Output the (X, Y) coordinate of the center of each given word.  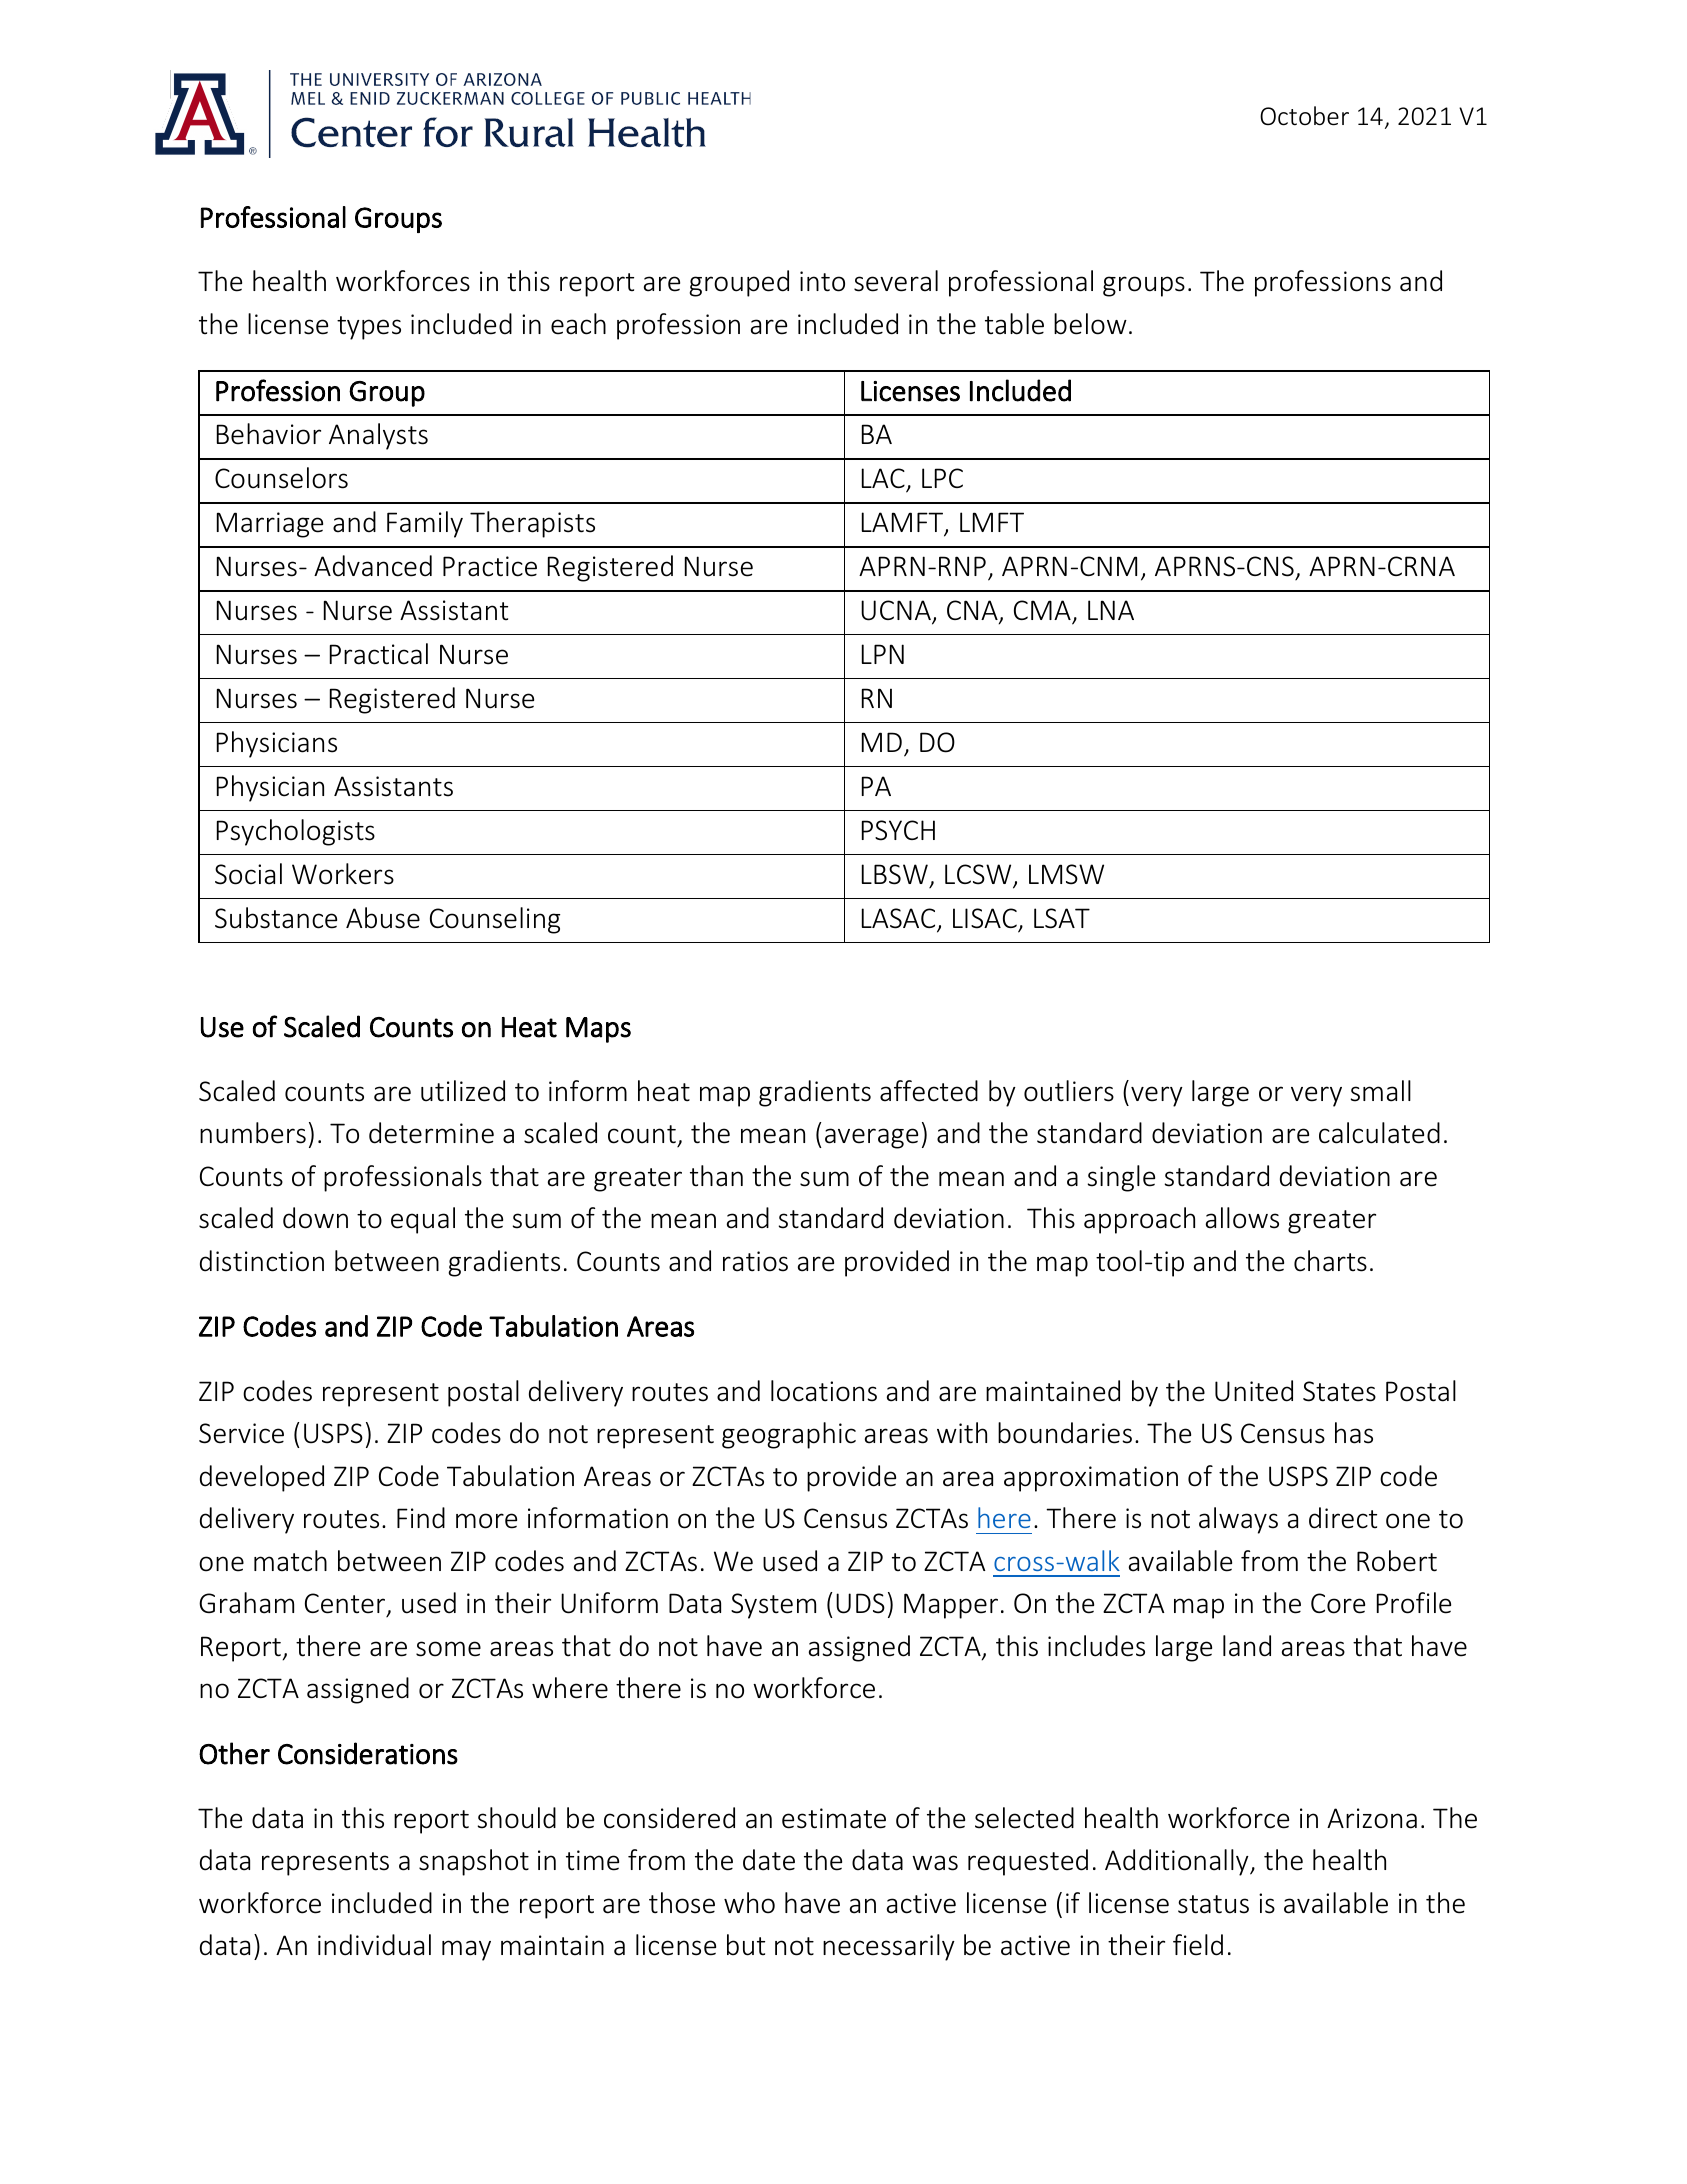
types (369, 328)
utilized (463, 1091)
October (1304, 116)
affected (929, 1091)
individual (374, 1945)
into (822, 281)
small (1381, 1091)
